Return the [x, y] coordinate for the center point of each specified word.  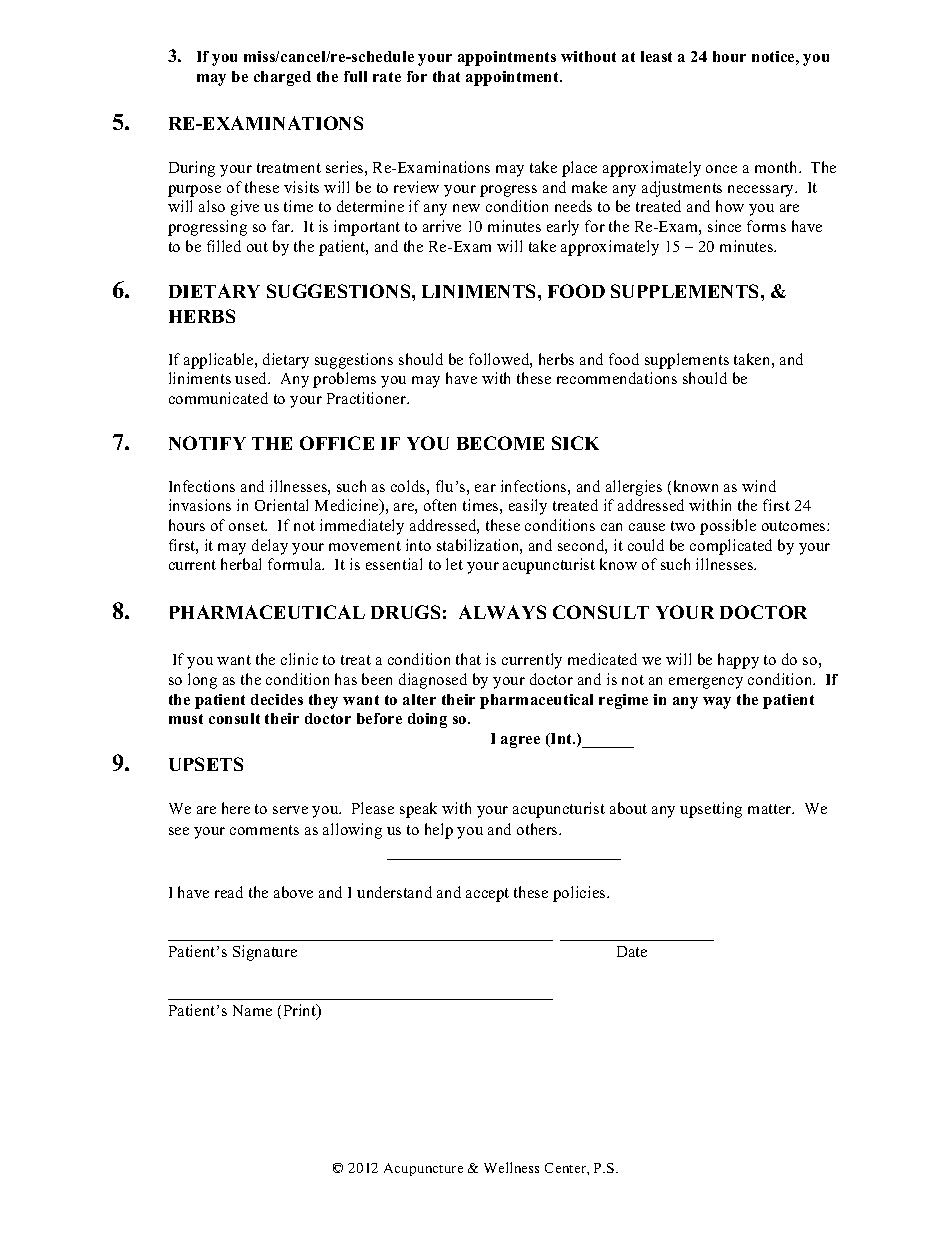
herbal [241, 564]
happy [738, 661]
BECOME [500, 443]
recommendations [617, 378]
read [229, 892]
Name [252, 1010]
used [252, 378]
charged [282, 78]
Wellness [511, 1167]
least [656, 56]
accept [487, 895]
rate [387, 77]
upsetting [711, 810]
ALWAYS [502, 612]
